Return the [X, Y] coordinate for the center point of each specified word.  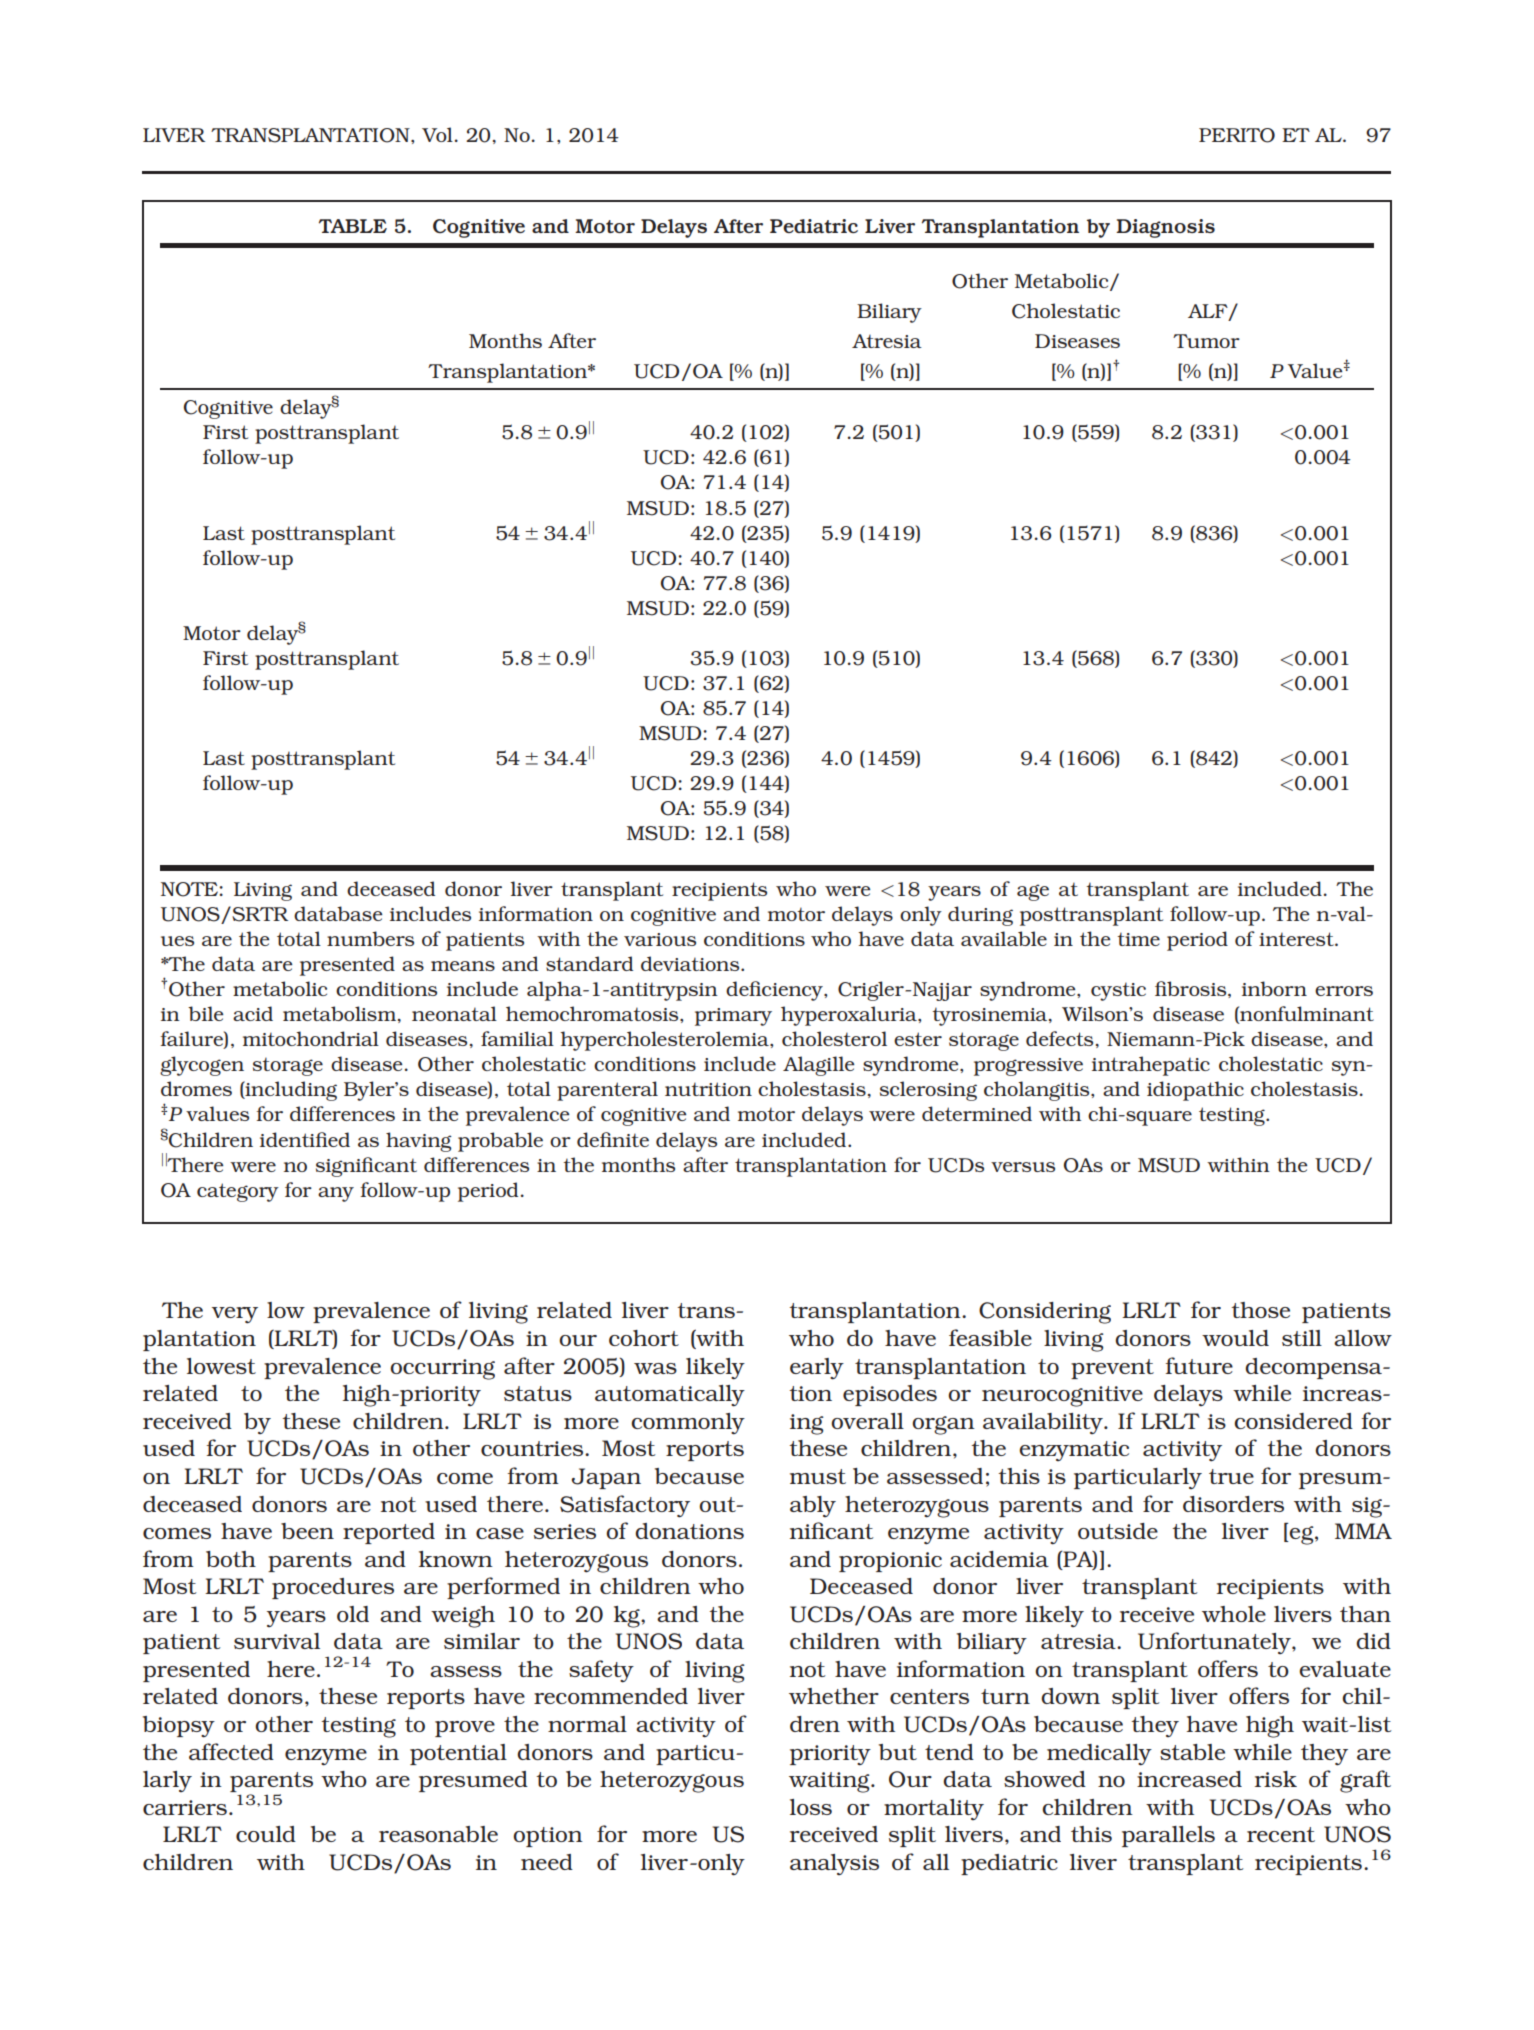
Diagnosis [1165, 228]
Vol [437, 134]
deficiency [775, 991]
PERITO [1237, 135]
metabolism [341, 1014]
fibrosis [1192, 989]
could [266, 1834]
